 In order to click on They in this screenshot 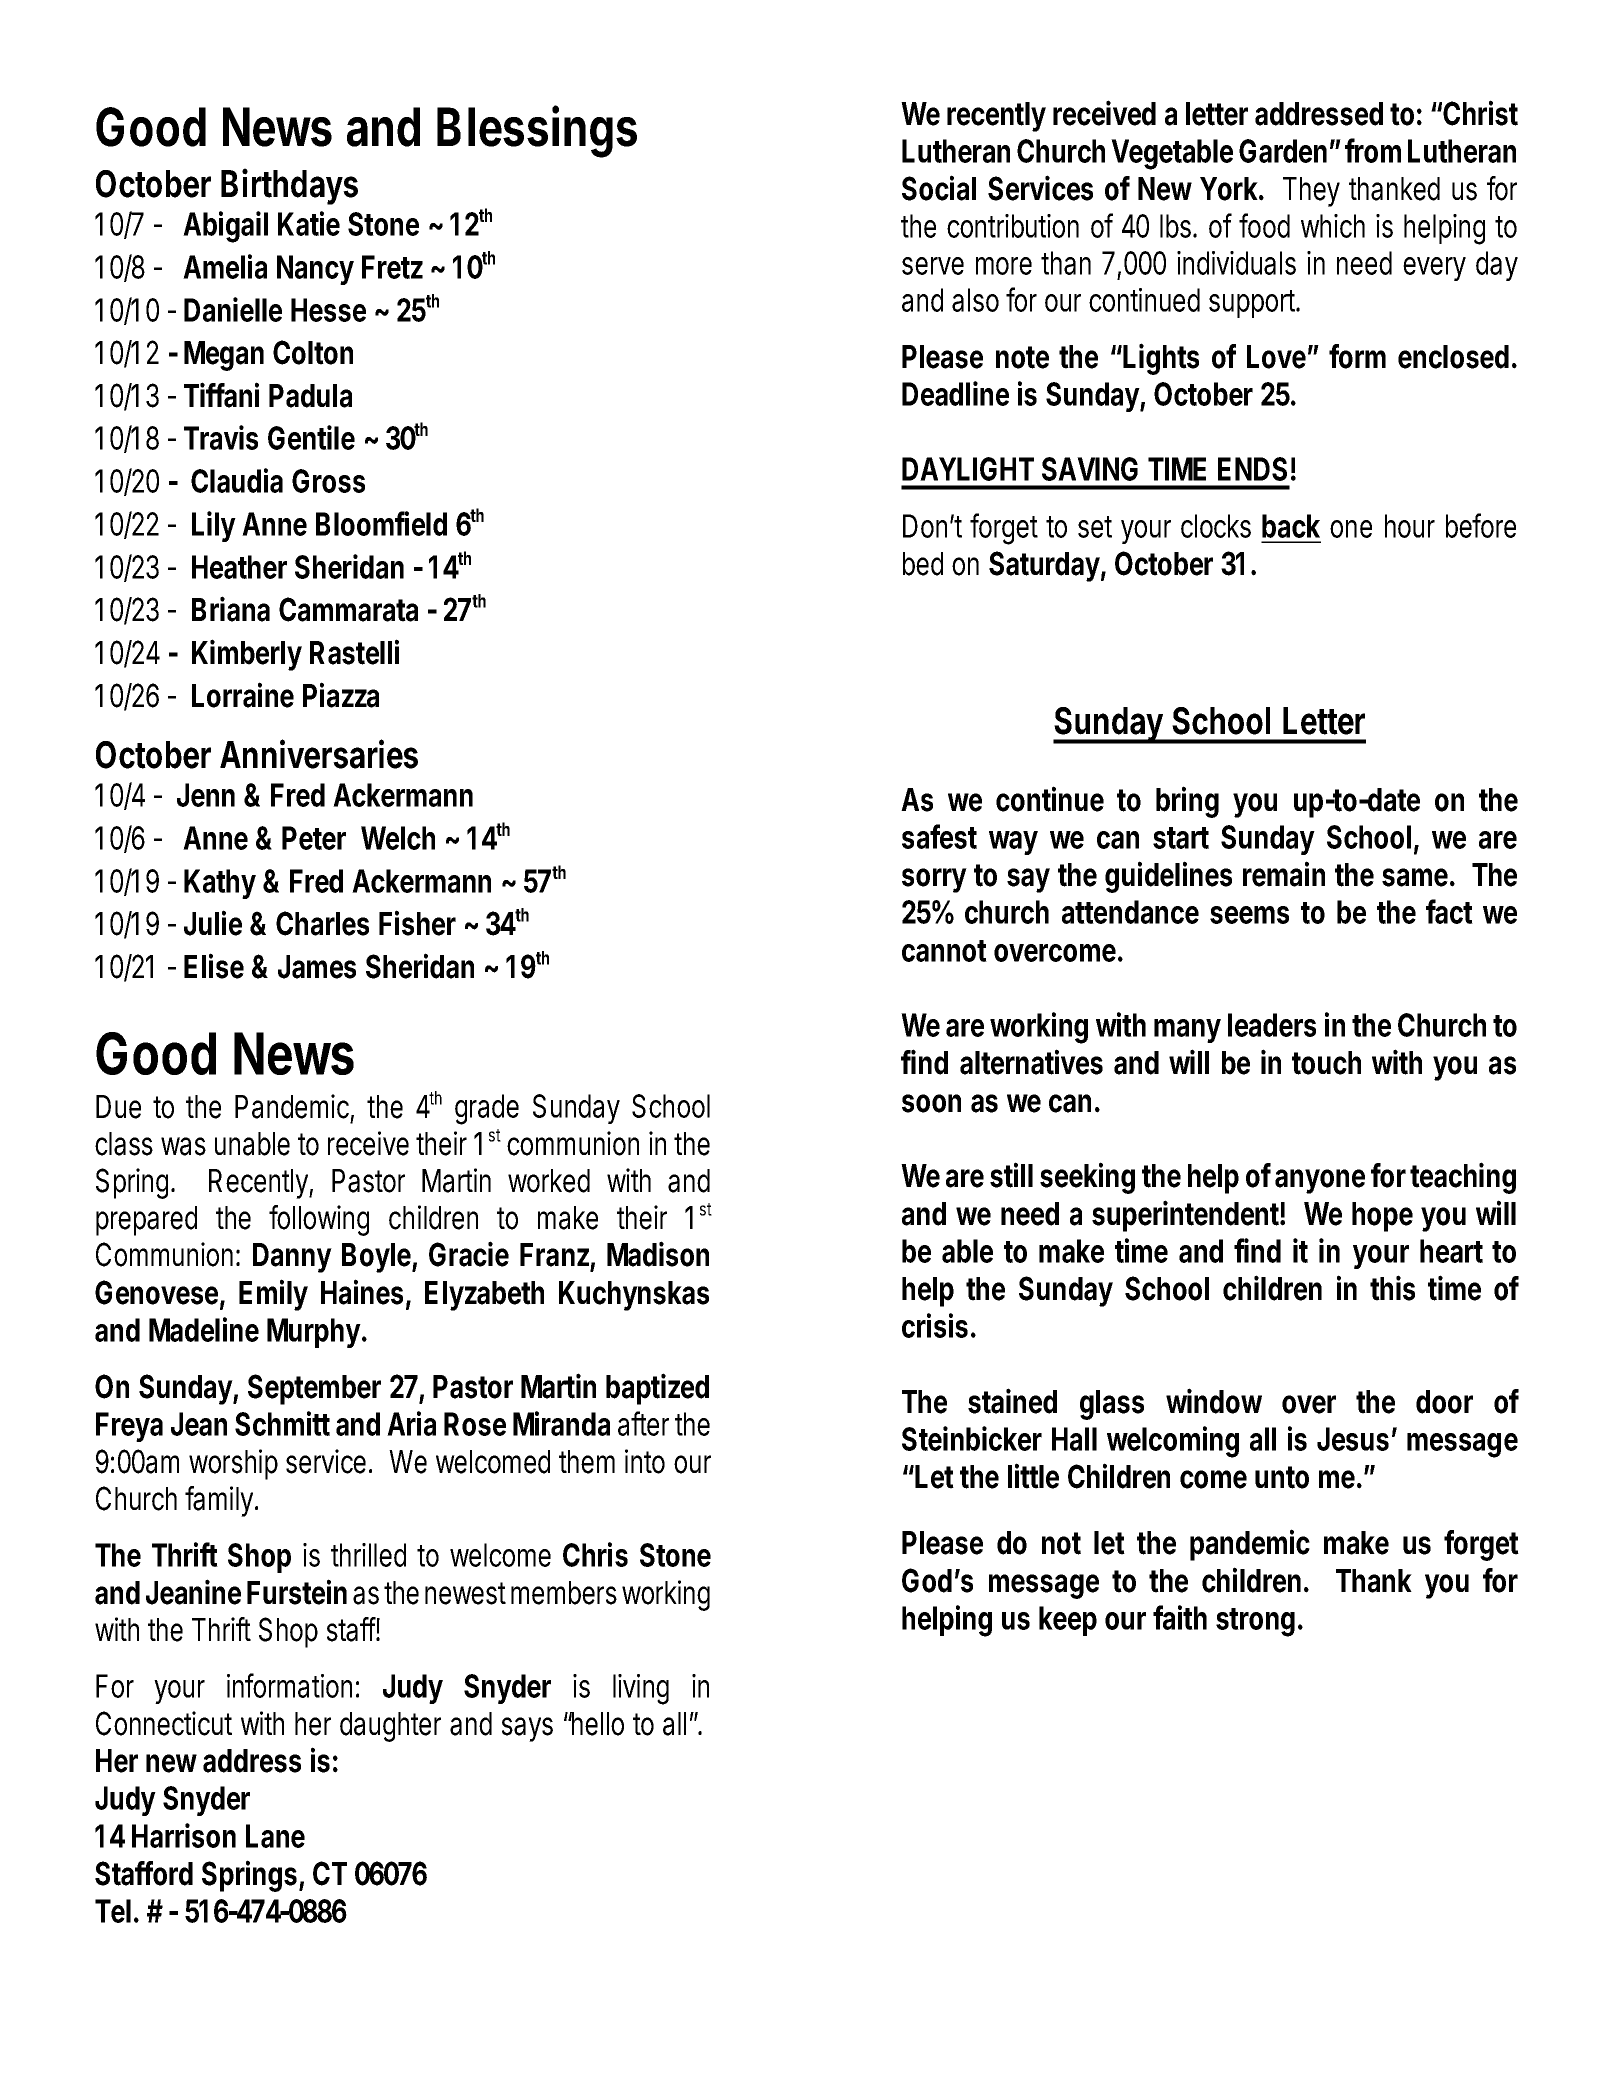, I will do `click(1311, 192)`.
